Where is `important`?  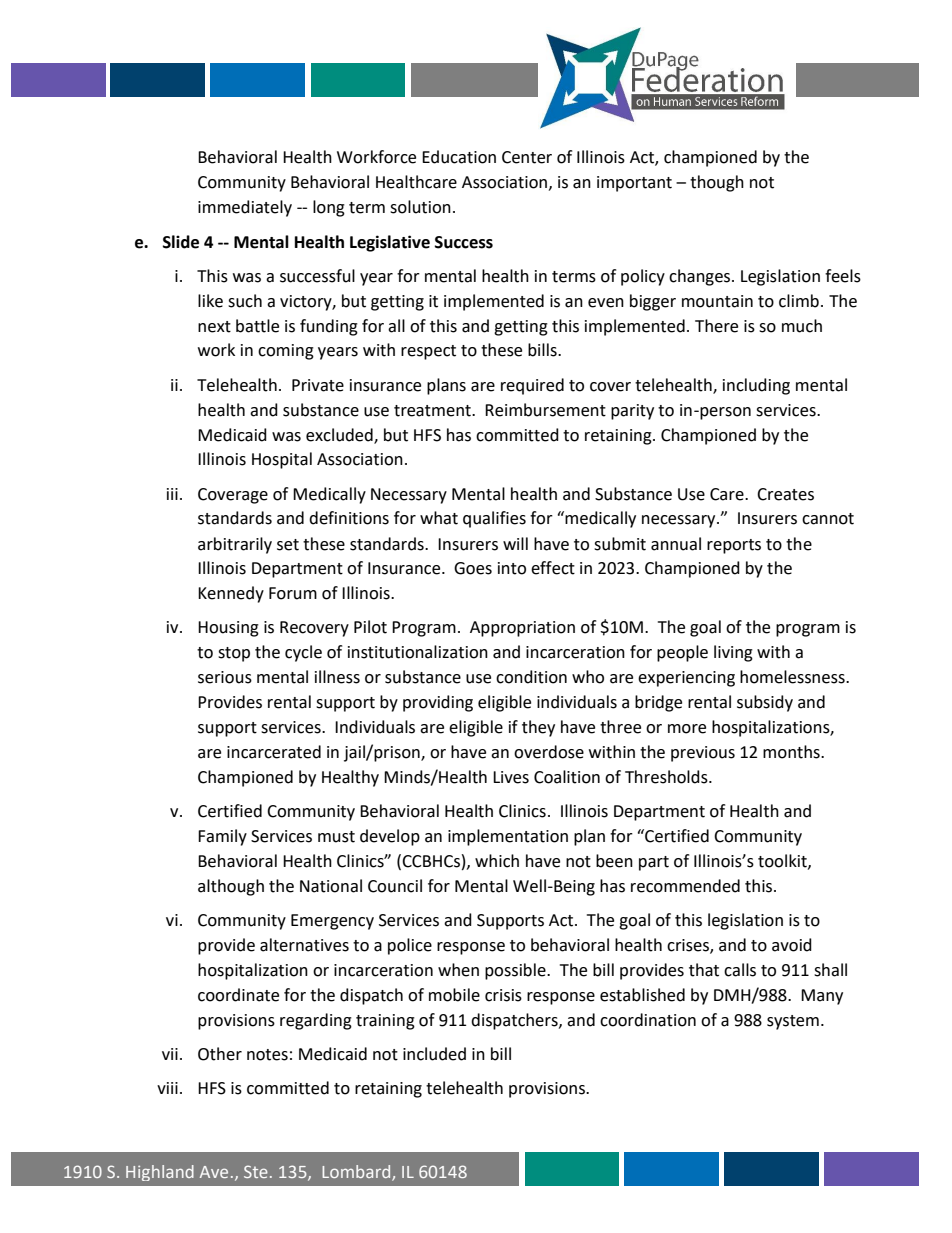 important is located at coordinates (634, 184).
